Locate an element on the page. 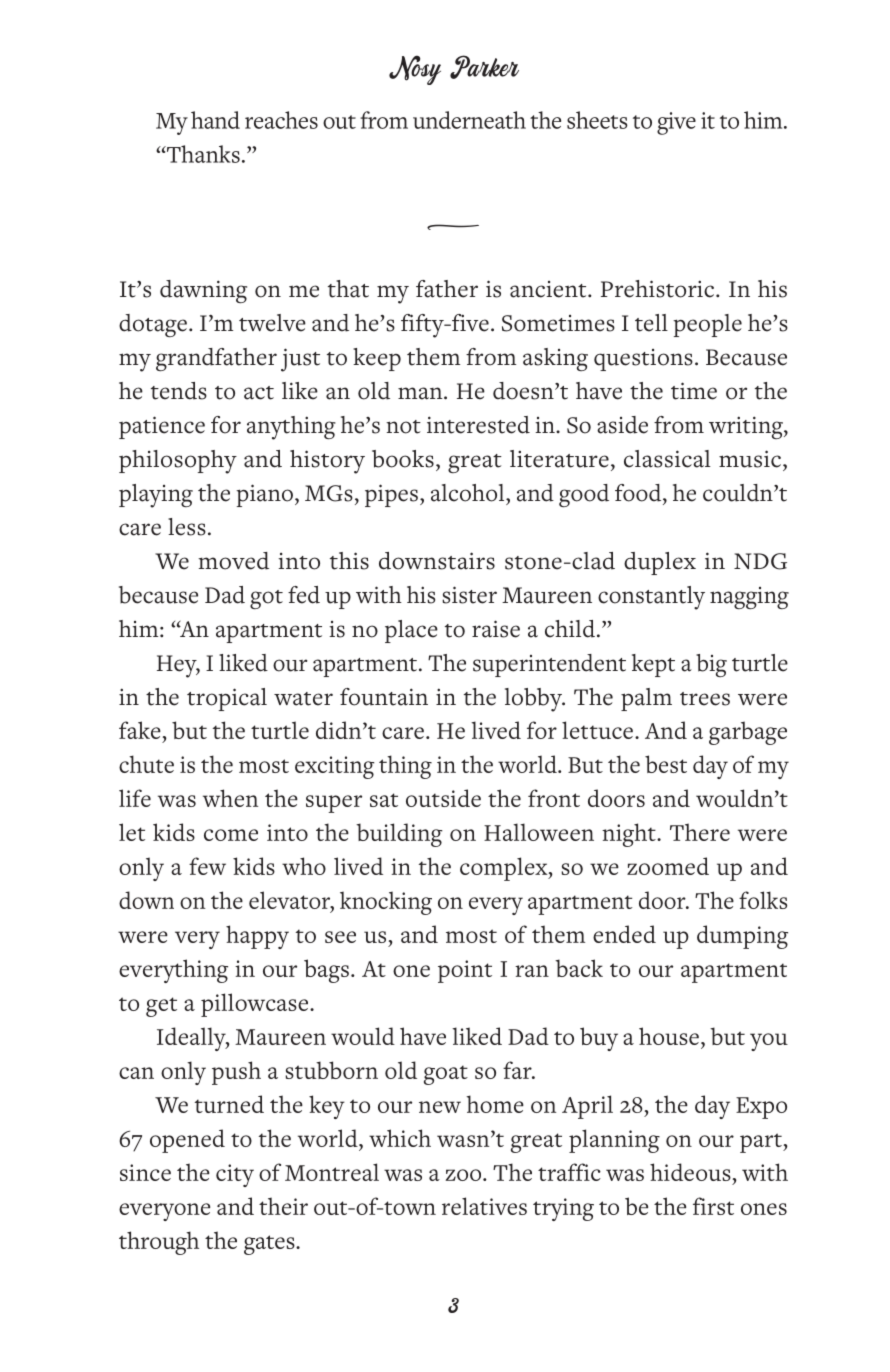 This document has height=1372, width=890. give is located at coordinates (676, 123).
